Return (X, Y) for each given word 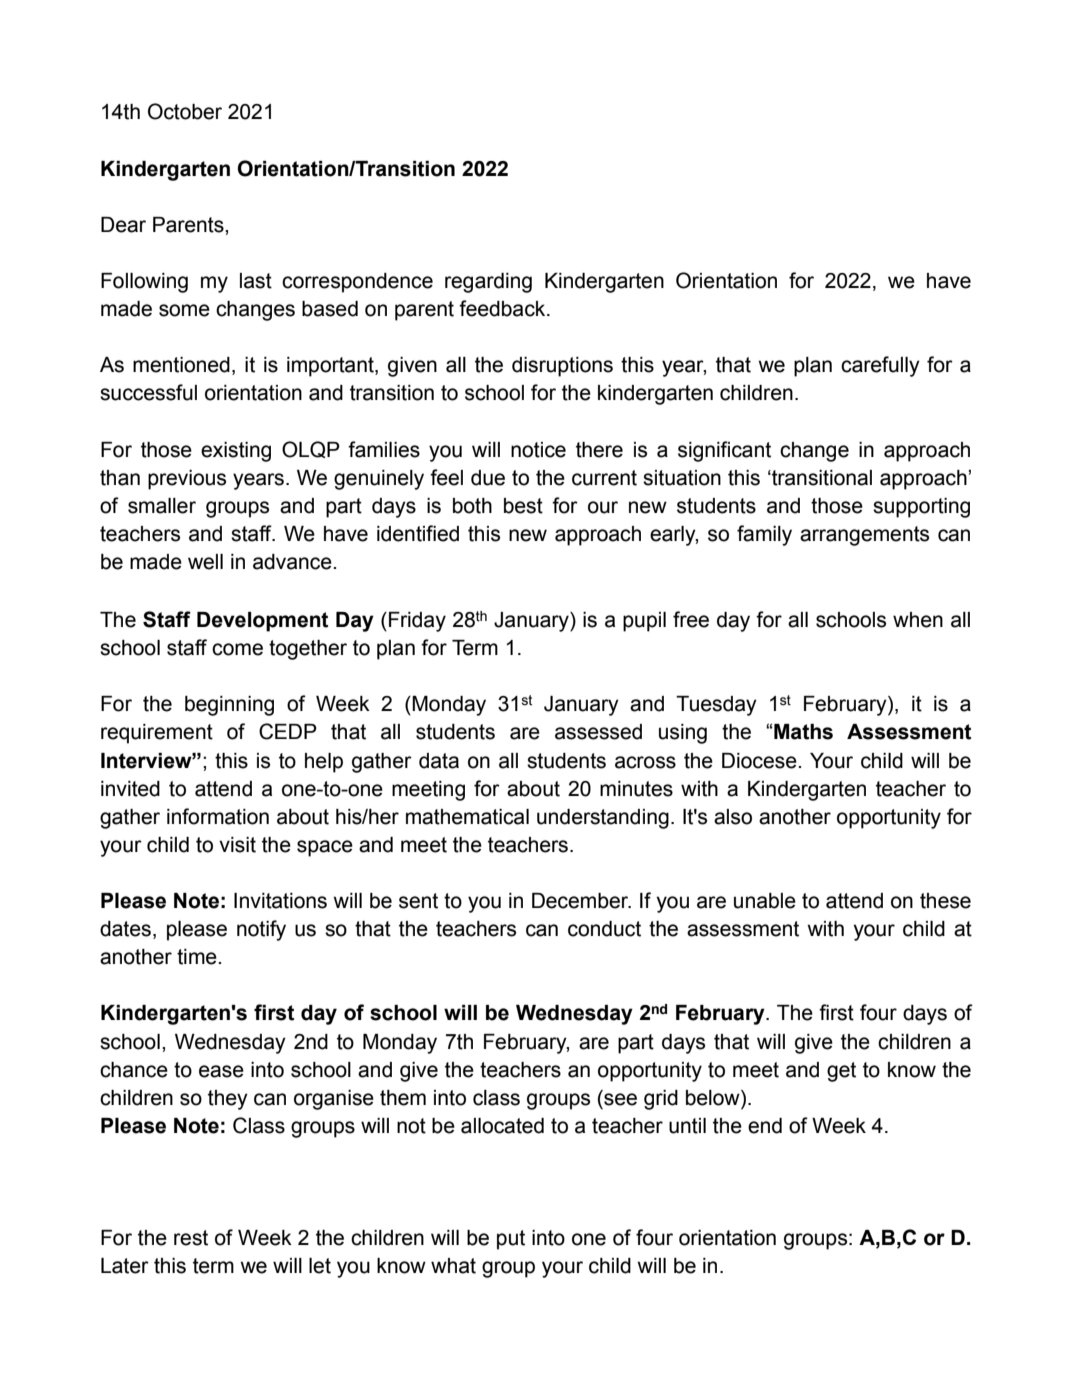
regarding (488, 283)
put (511, 1240)
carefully (880, 366)
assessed (598, 732)
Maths (803, 732)
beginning (229, 706)
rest (191, 1238)
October (185, 111)
